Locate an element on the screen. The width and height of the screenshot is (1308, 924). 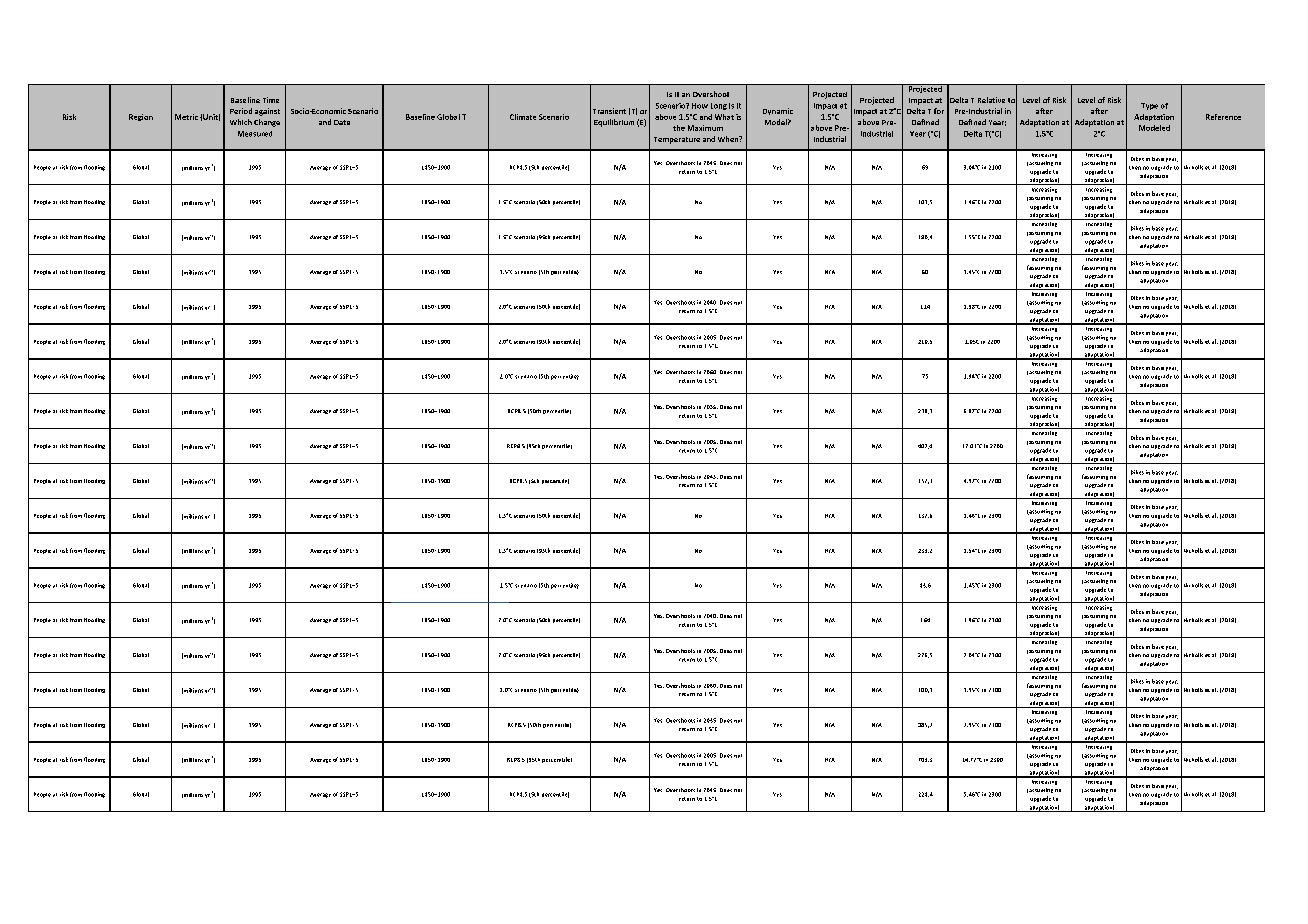
against is located at coordinates (267, 112).
